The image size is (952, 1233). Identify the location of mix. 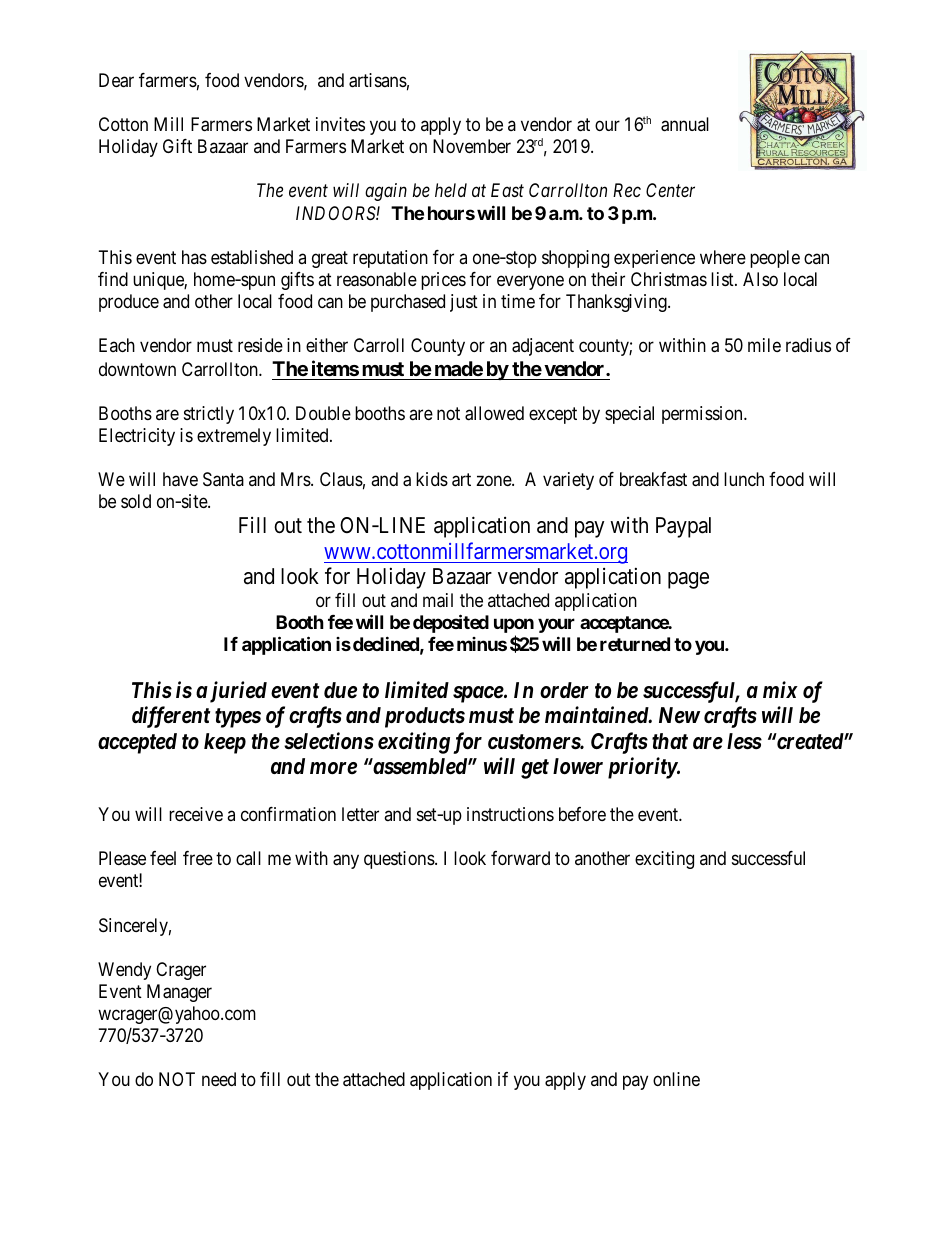
(780, 689).
